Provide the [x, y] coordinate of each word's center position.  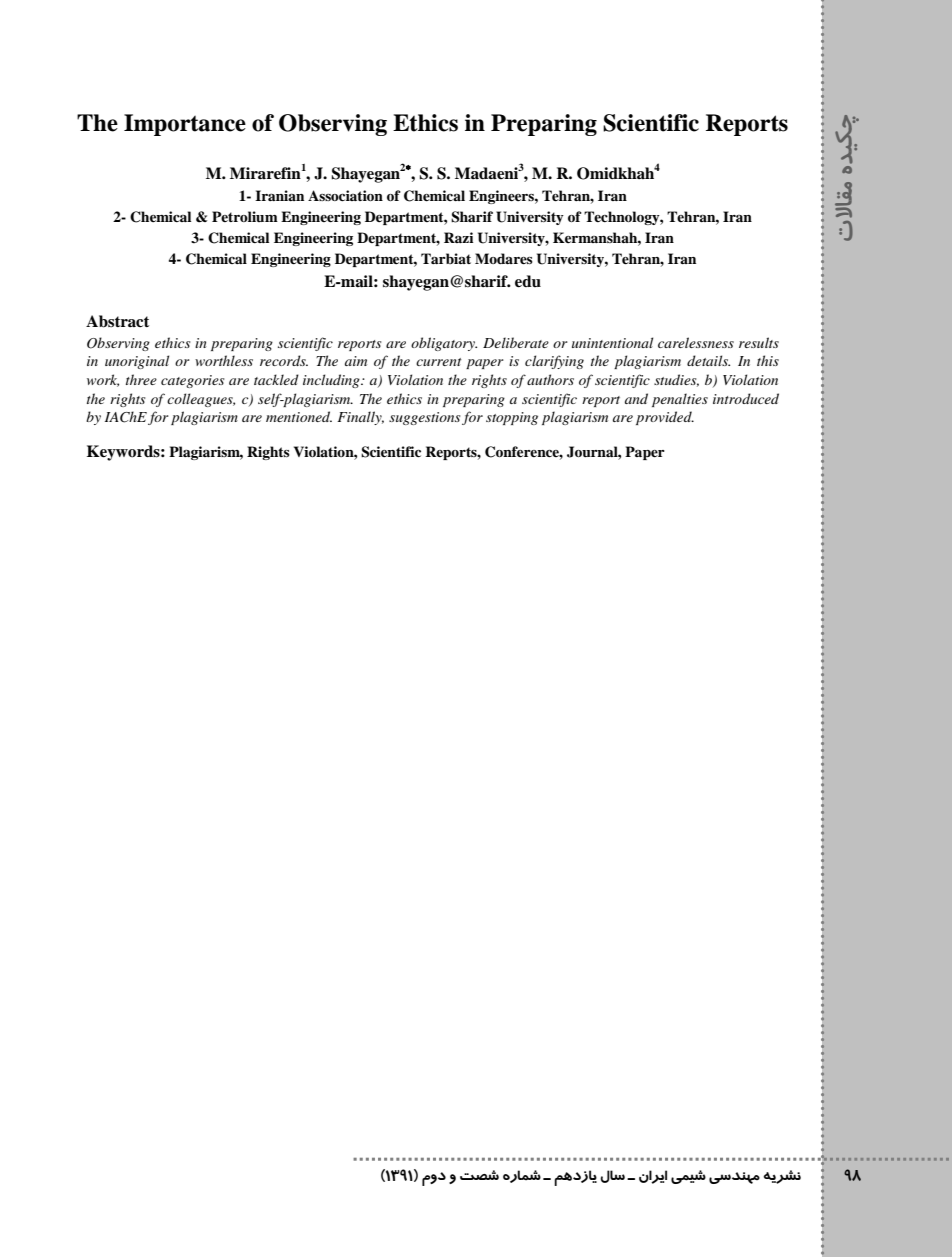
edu [528, 281]
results [759, 342]
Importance [185, 125]
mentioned [299, 416]
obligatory [444, 344]
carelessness [696, 342]
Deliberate [516, 342]
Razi [458, 237]
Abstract [117, 321]
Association [345, 195]
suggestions [424, 418]
